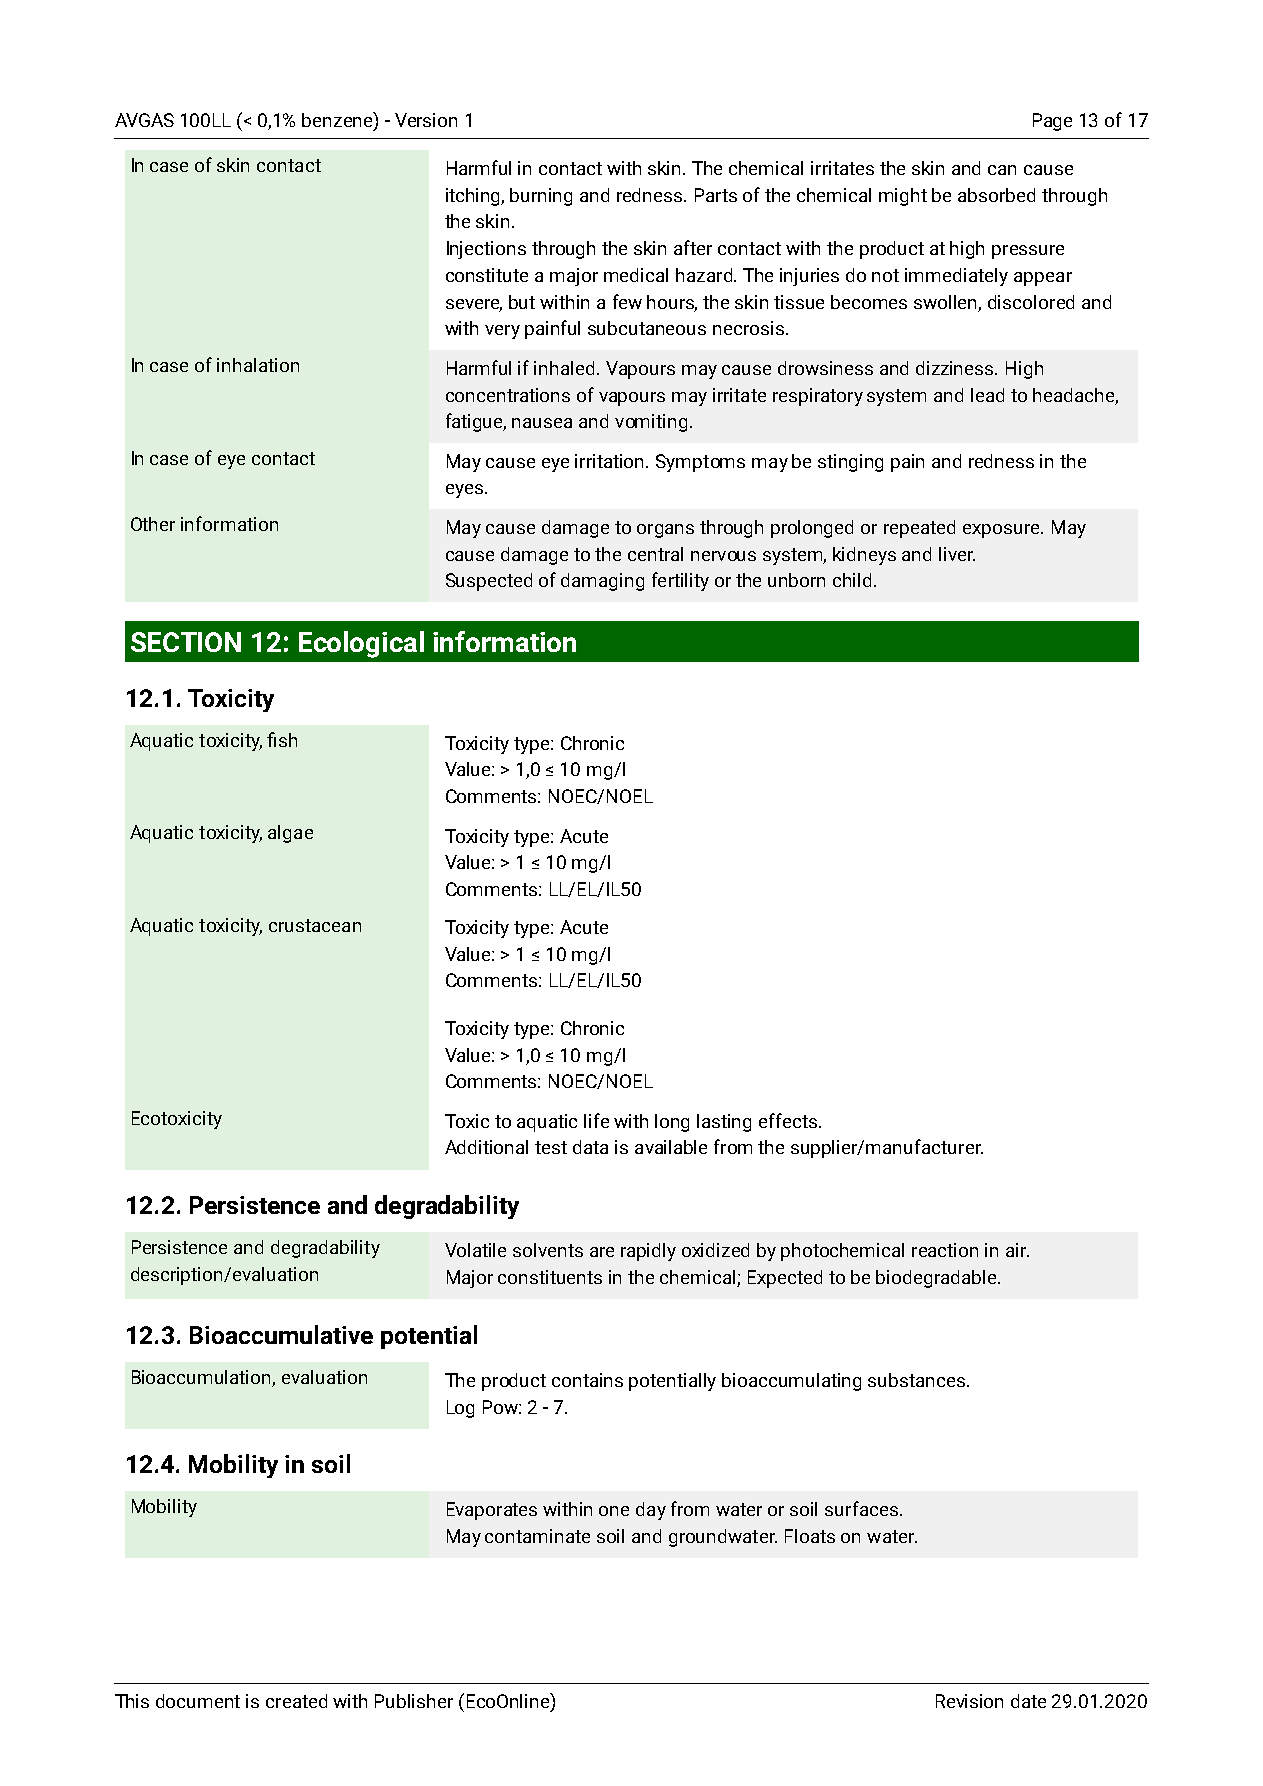  What do you see at coordinates (541, 197) in the screenshot?
I see `burning` at bounding box center [541, 197].
